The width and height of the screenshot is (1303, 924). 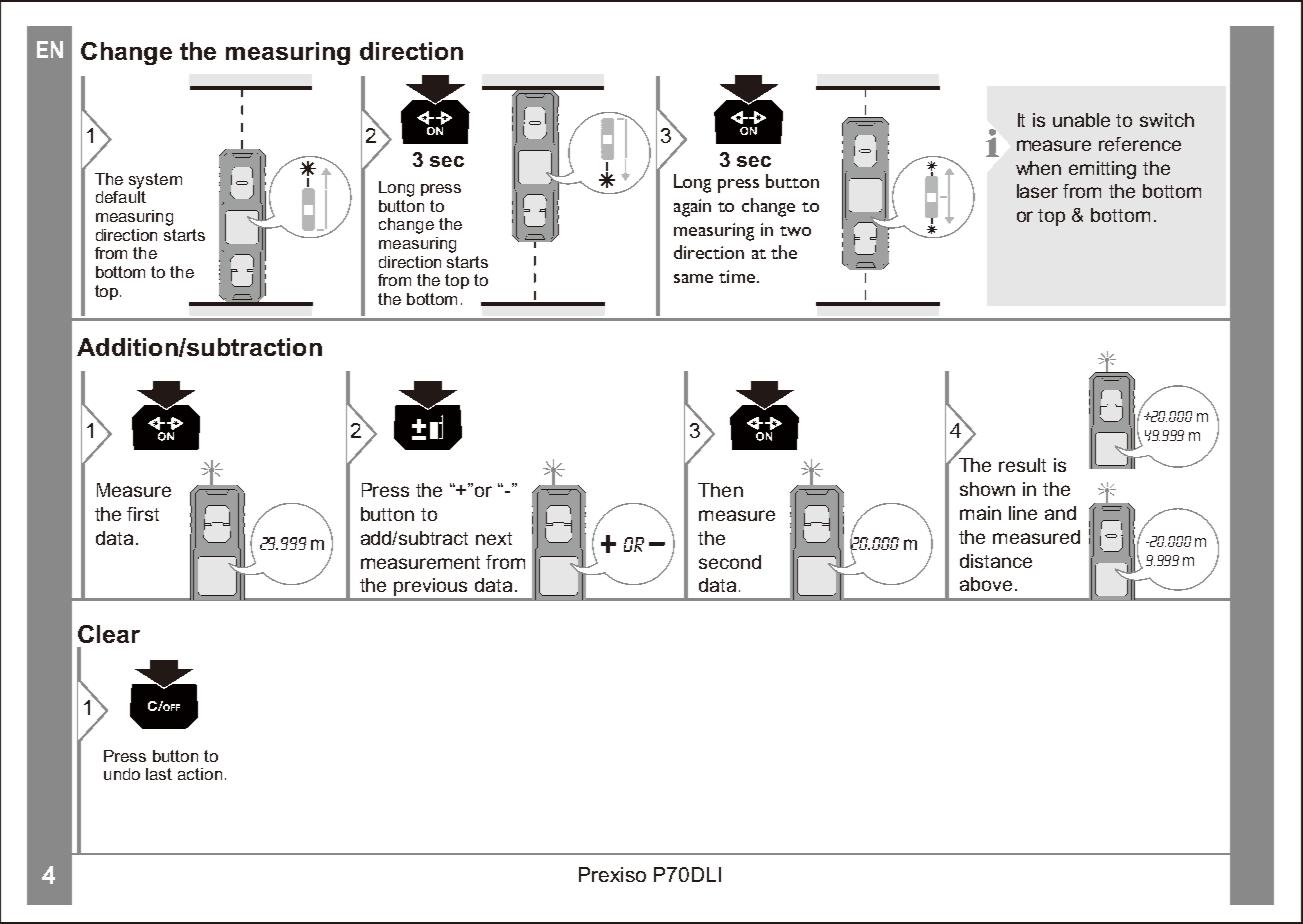 I want to click on undo, so click(x=122, y=774).
